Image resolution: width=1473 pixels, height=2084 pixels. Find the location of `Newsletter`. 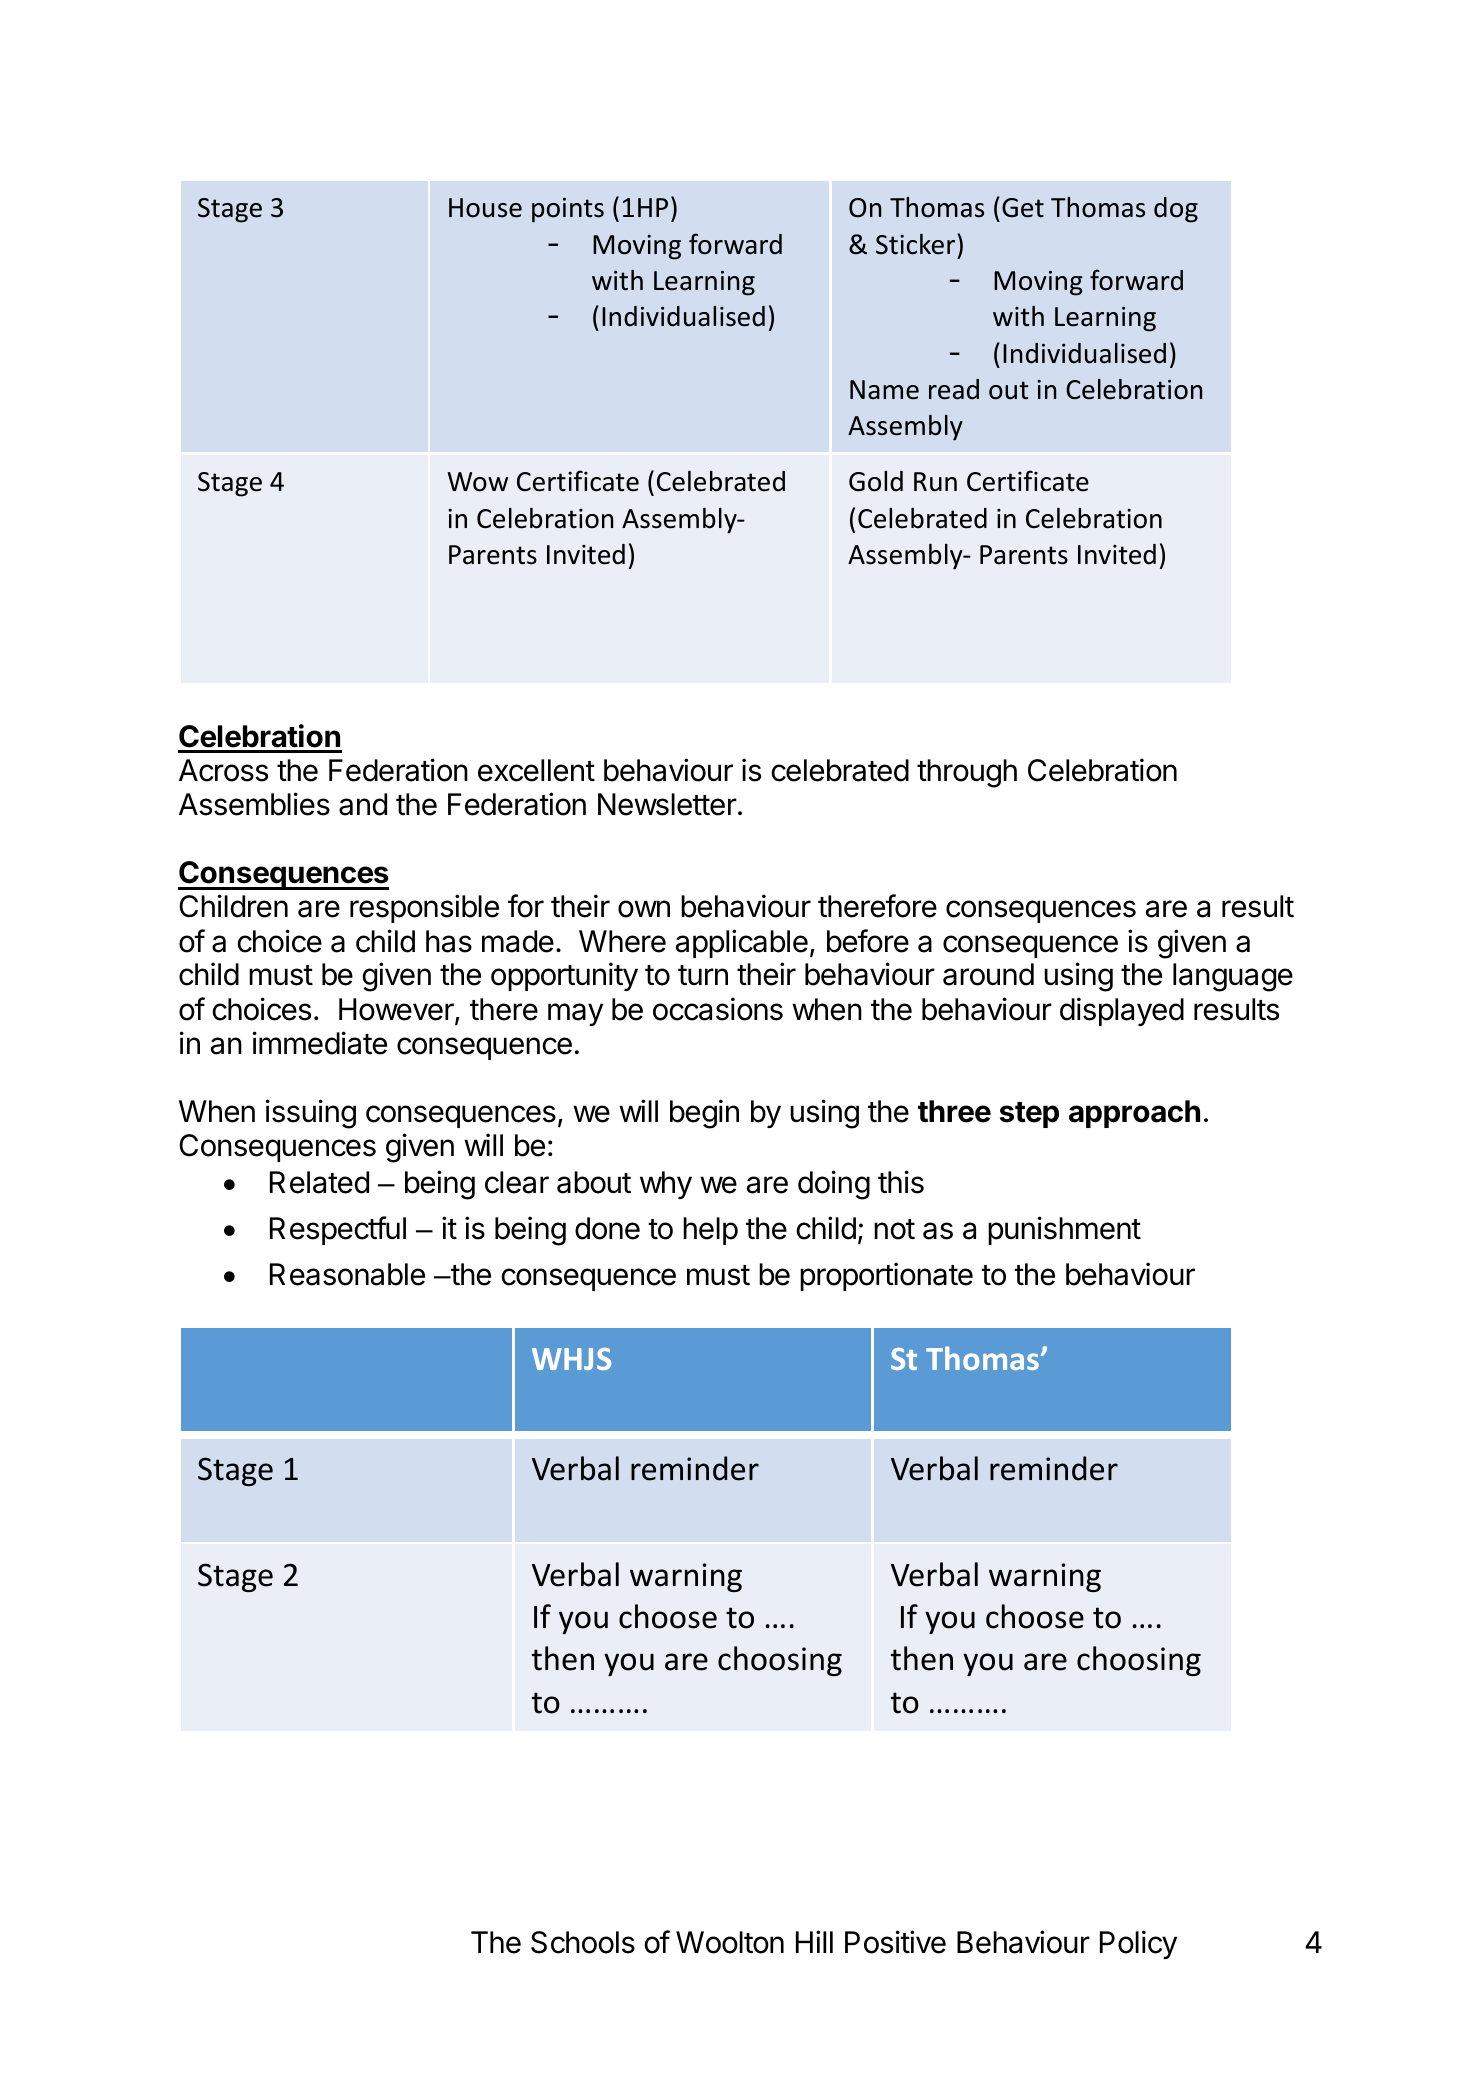

Newsletter is located at coordinates (667, 804).
